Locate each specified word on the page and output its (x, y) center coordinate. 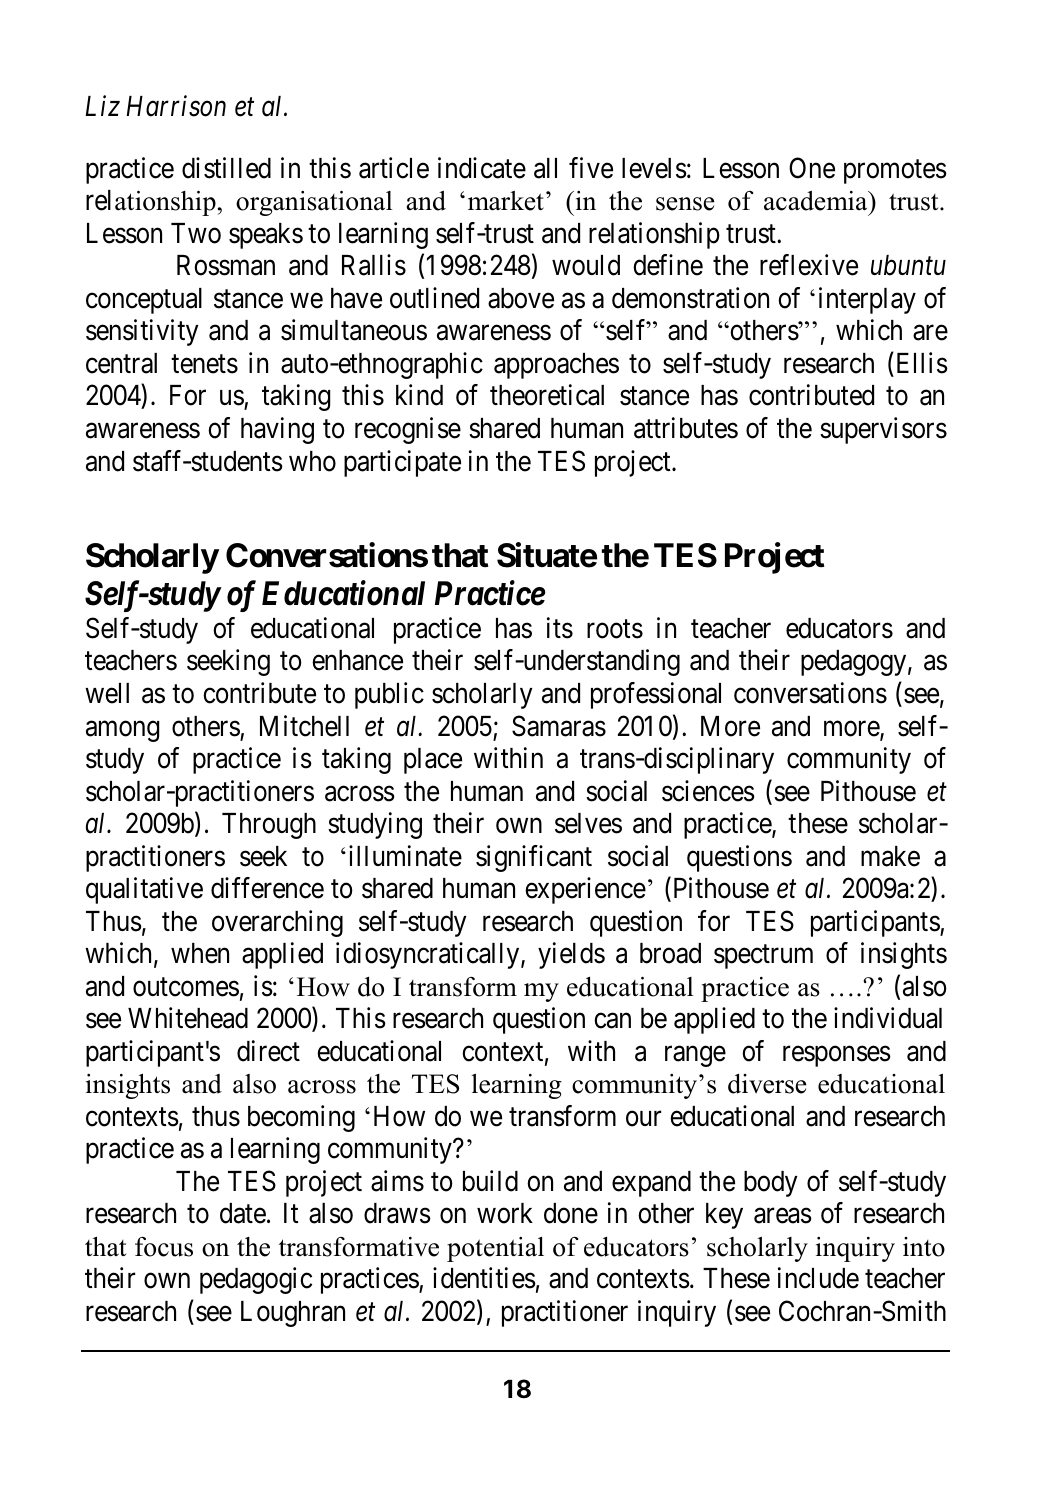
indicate (482, 168)
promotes (895, 172)
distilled (226, 168)
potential (495, 1249)
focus (164, 1247)
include (818, 1278)
